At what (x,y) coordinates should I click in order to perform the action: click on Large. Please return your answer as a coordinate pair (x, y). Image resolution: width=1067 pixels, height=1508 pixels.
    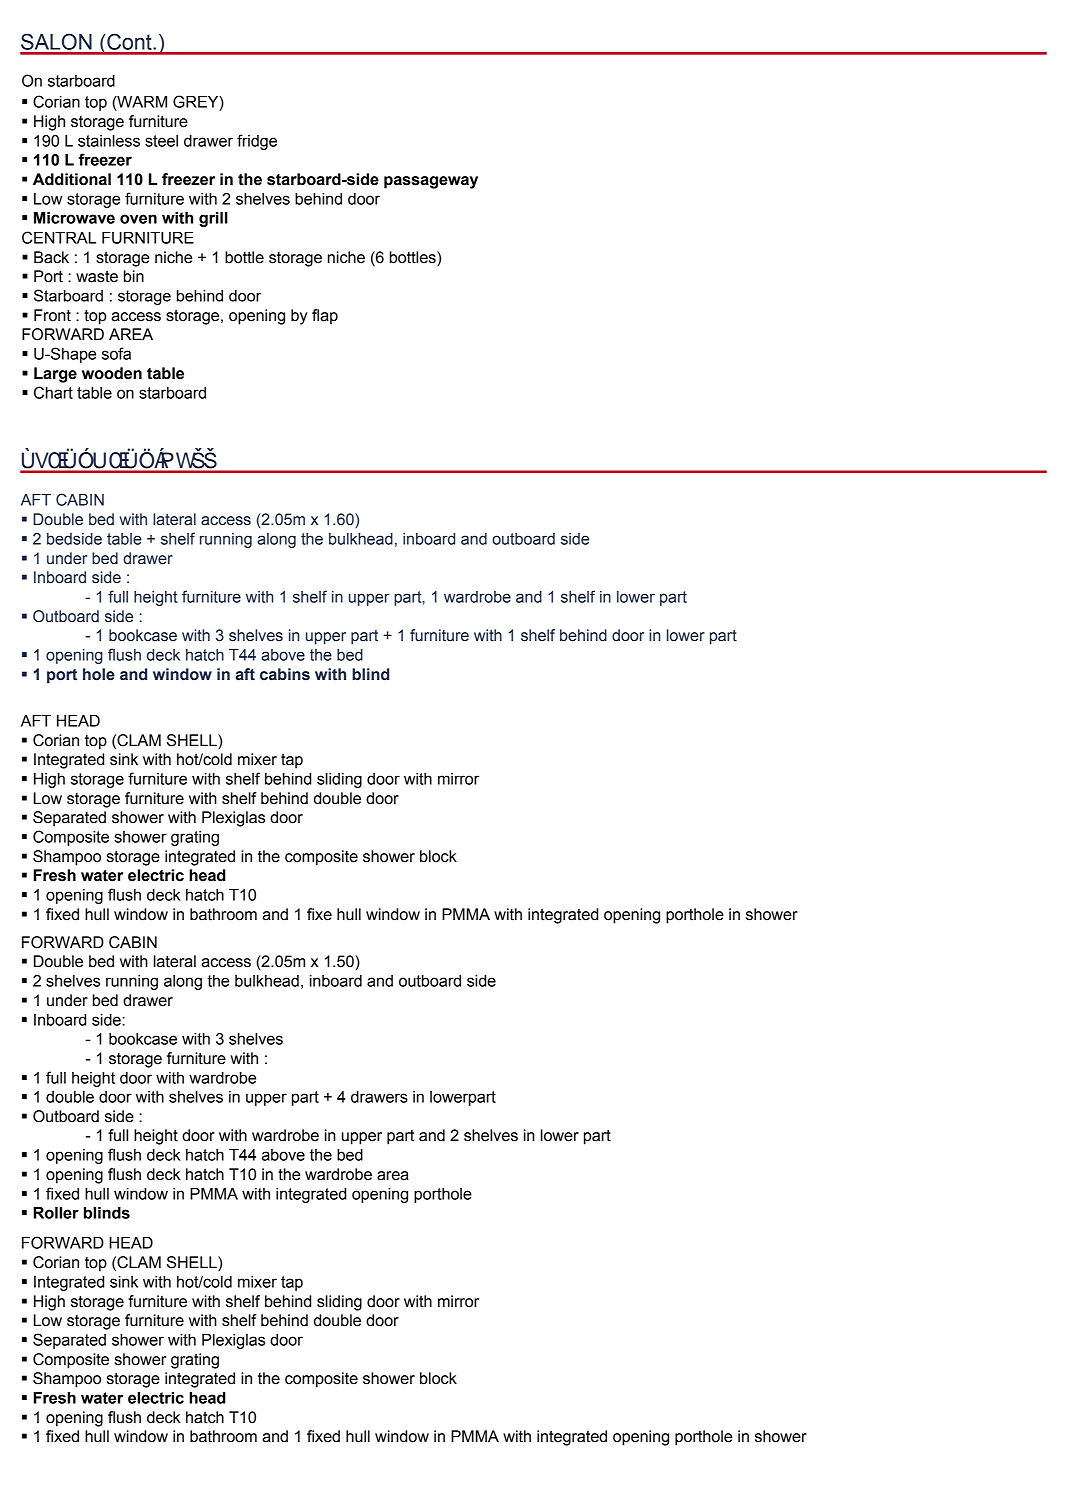
    Looking at the image, I should click on (55, 375).
